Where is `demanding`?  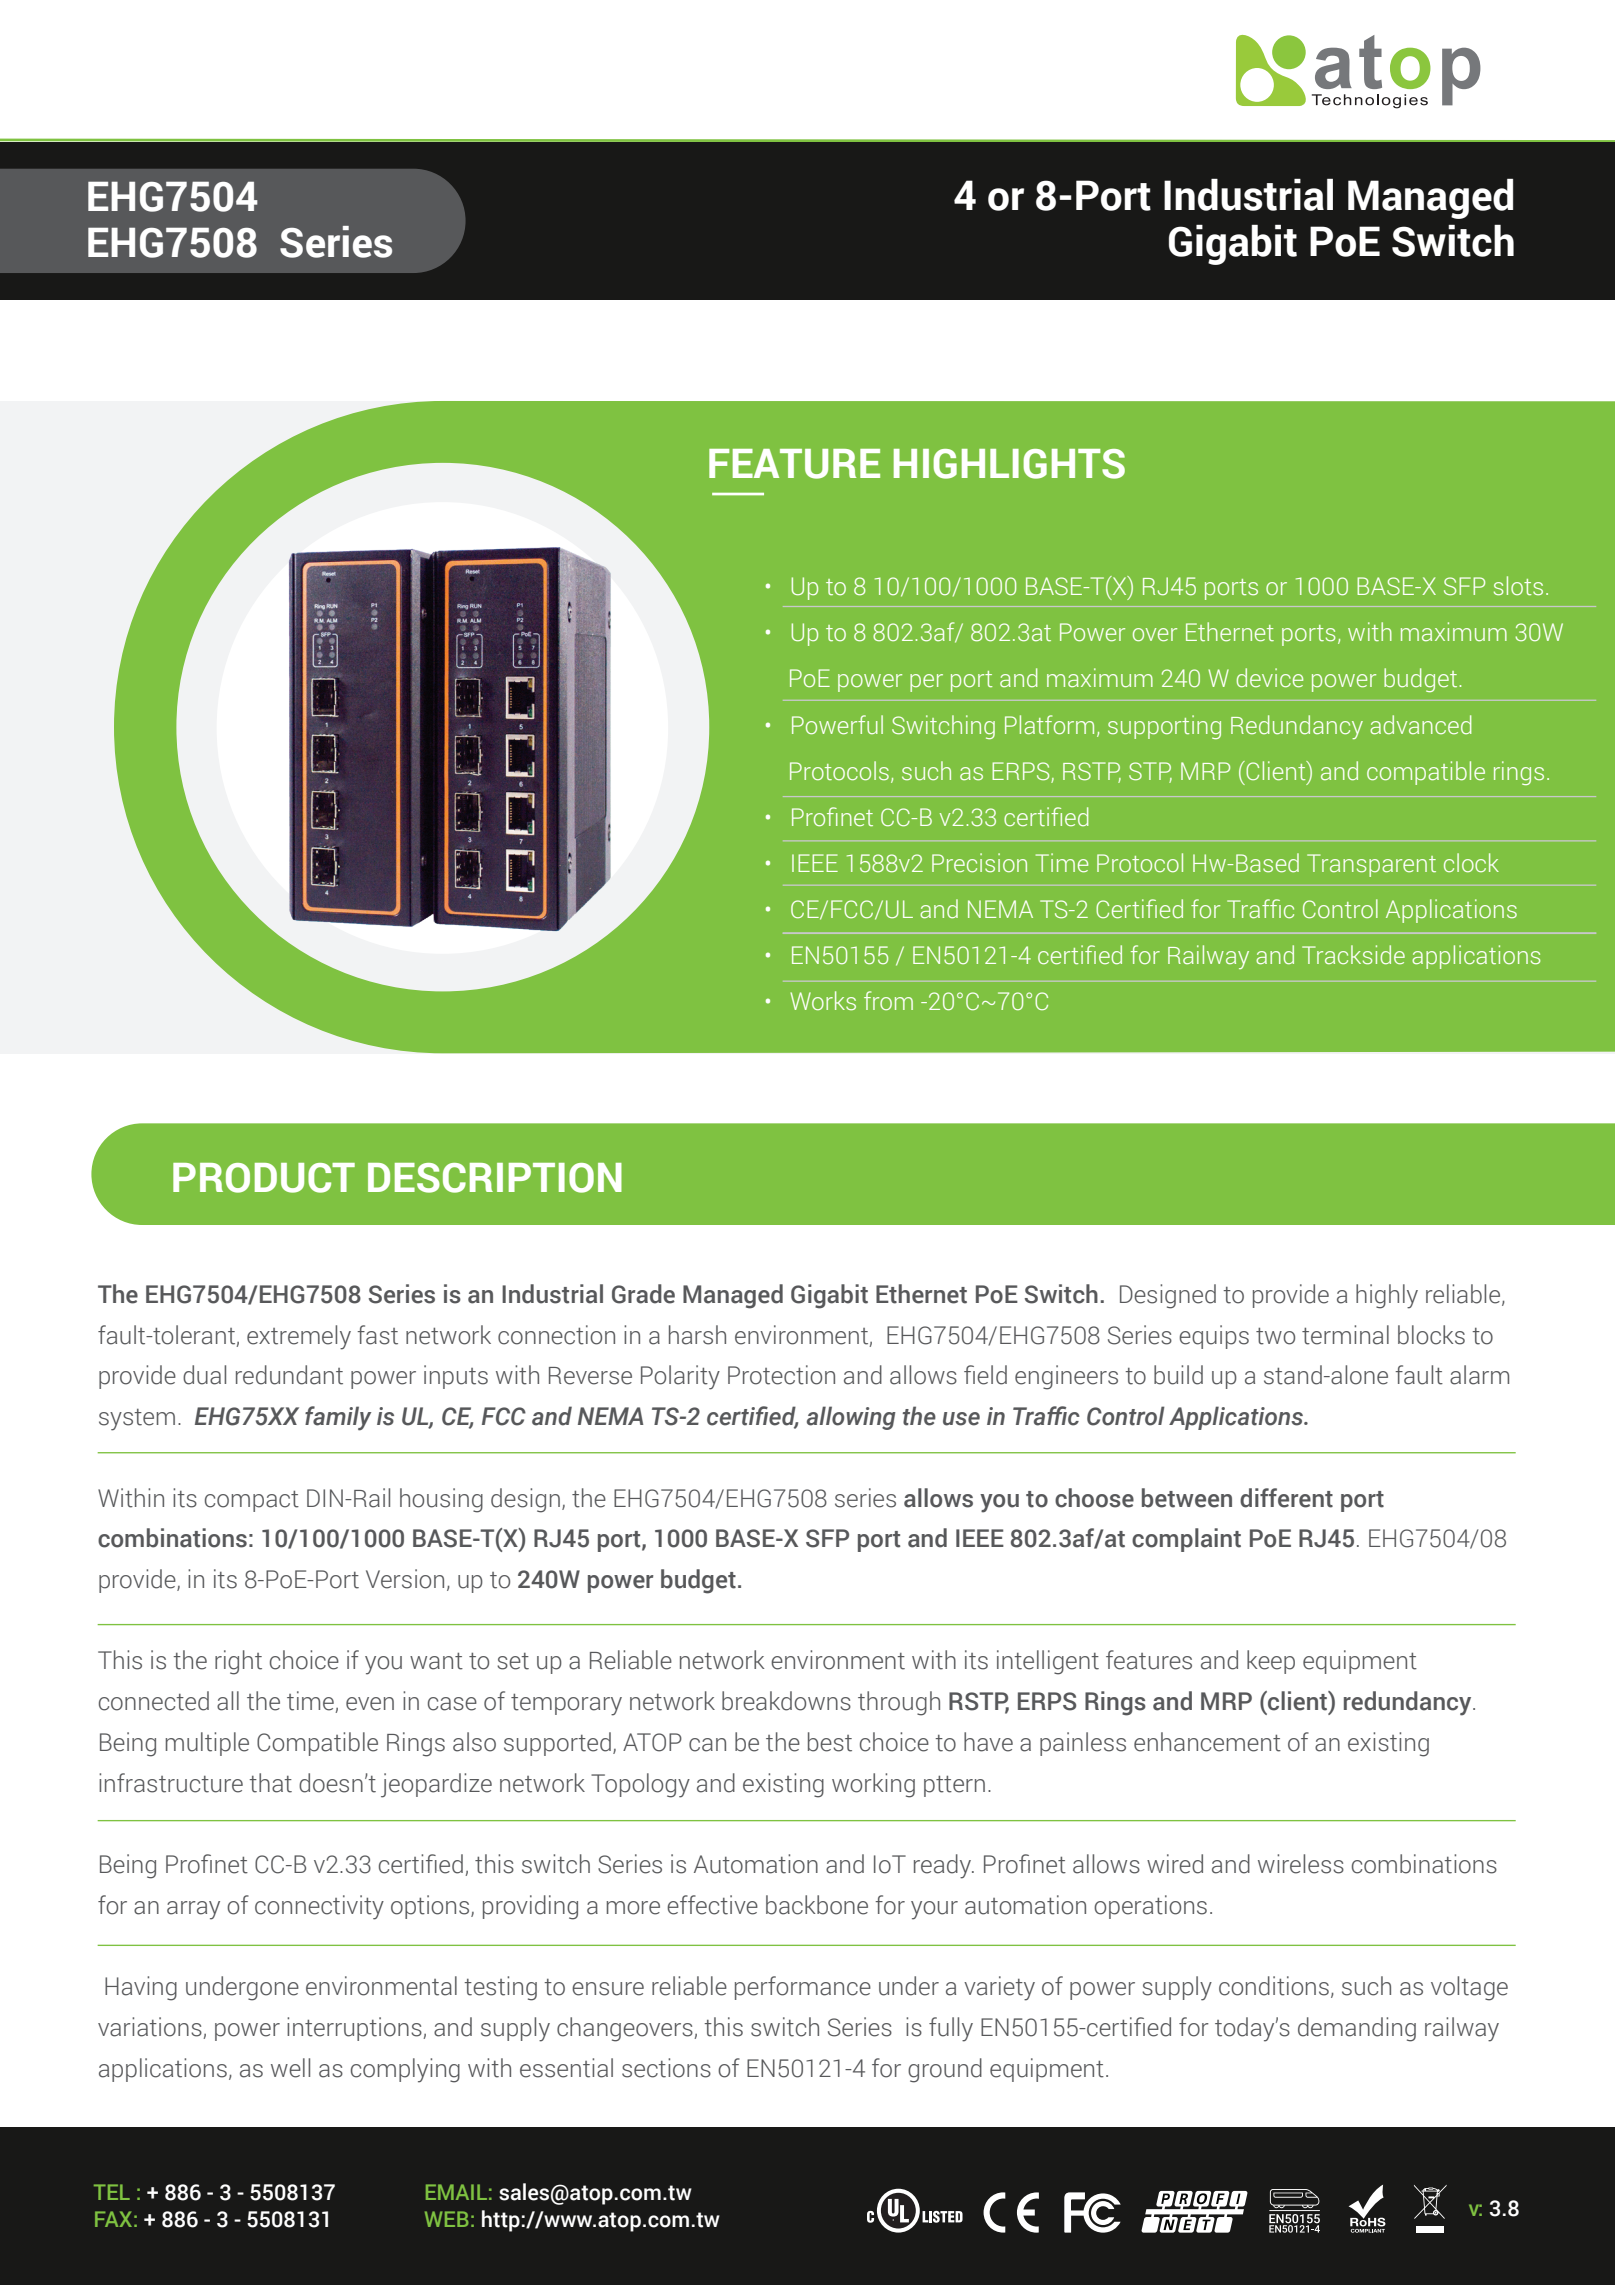
demanding is located at coordinates (1357, 2029).
